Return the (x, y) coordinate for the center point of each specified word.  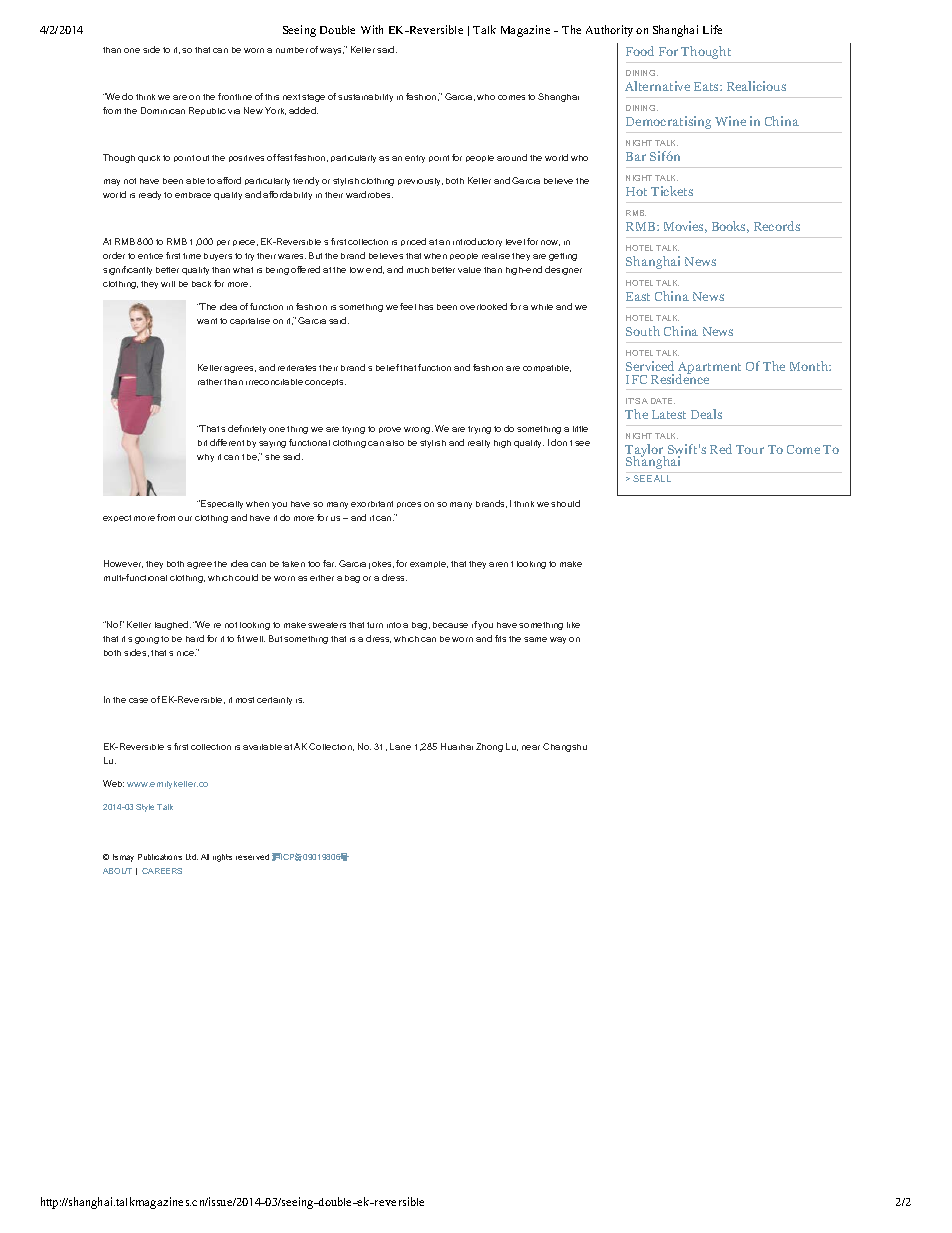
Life (712, 29)
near (531, 747)
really (479, 444)
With (372, 29)
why (205, 458)
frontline (235, 96)
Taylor (645, 451)
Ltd (192, 857)
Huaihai (457, 746)
